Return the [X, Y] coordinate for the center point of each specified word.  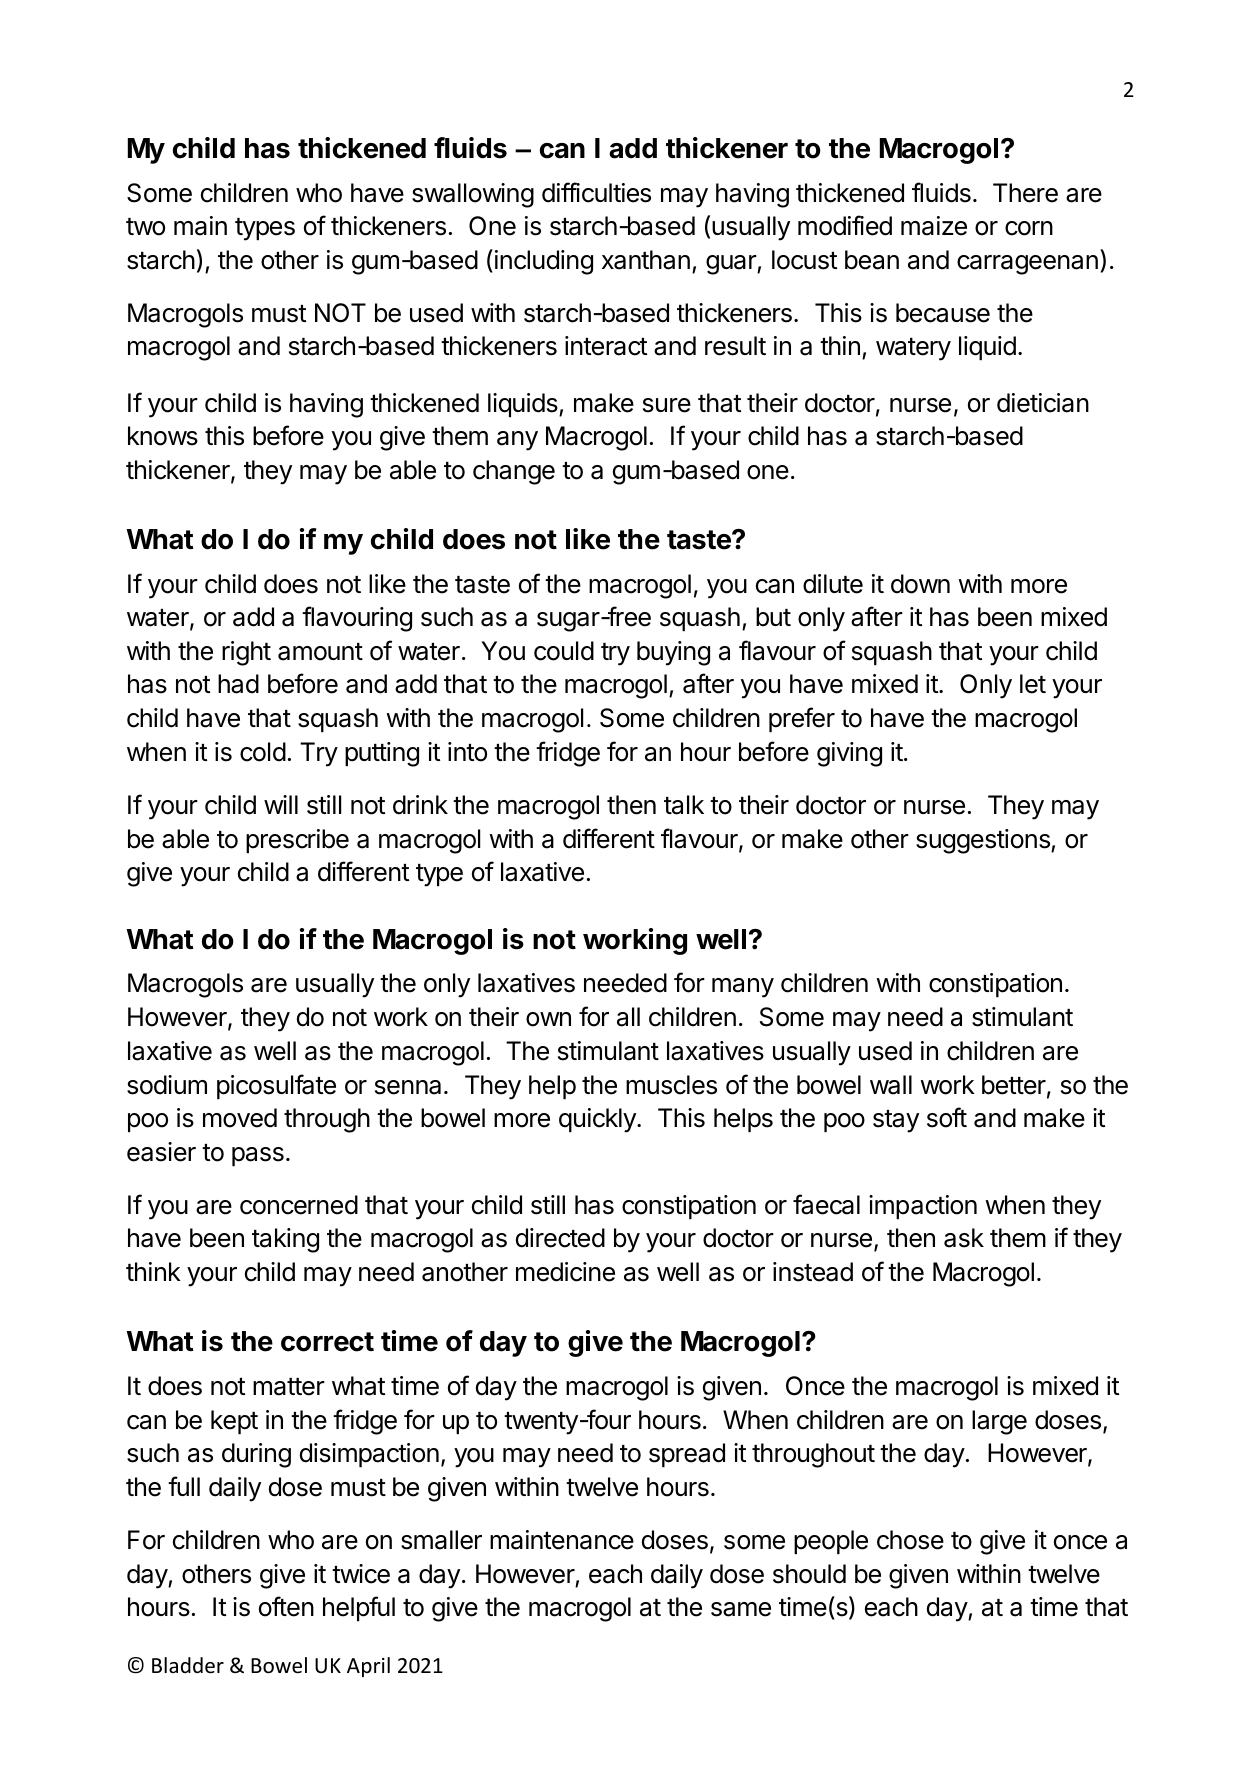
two [145, 227]
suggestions [984, 841]
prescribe [297, 841]
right [246, 653]
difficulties [596, 192]
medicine [565, 1272]
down [920, 584]
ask [964, 1238]
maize [934, 226]
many [743, 988]
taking [285, 1240]
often [286, 1606]
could [564, 651]
